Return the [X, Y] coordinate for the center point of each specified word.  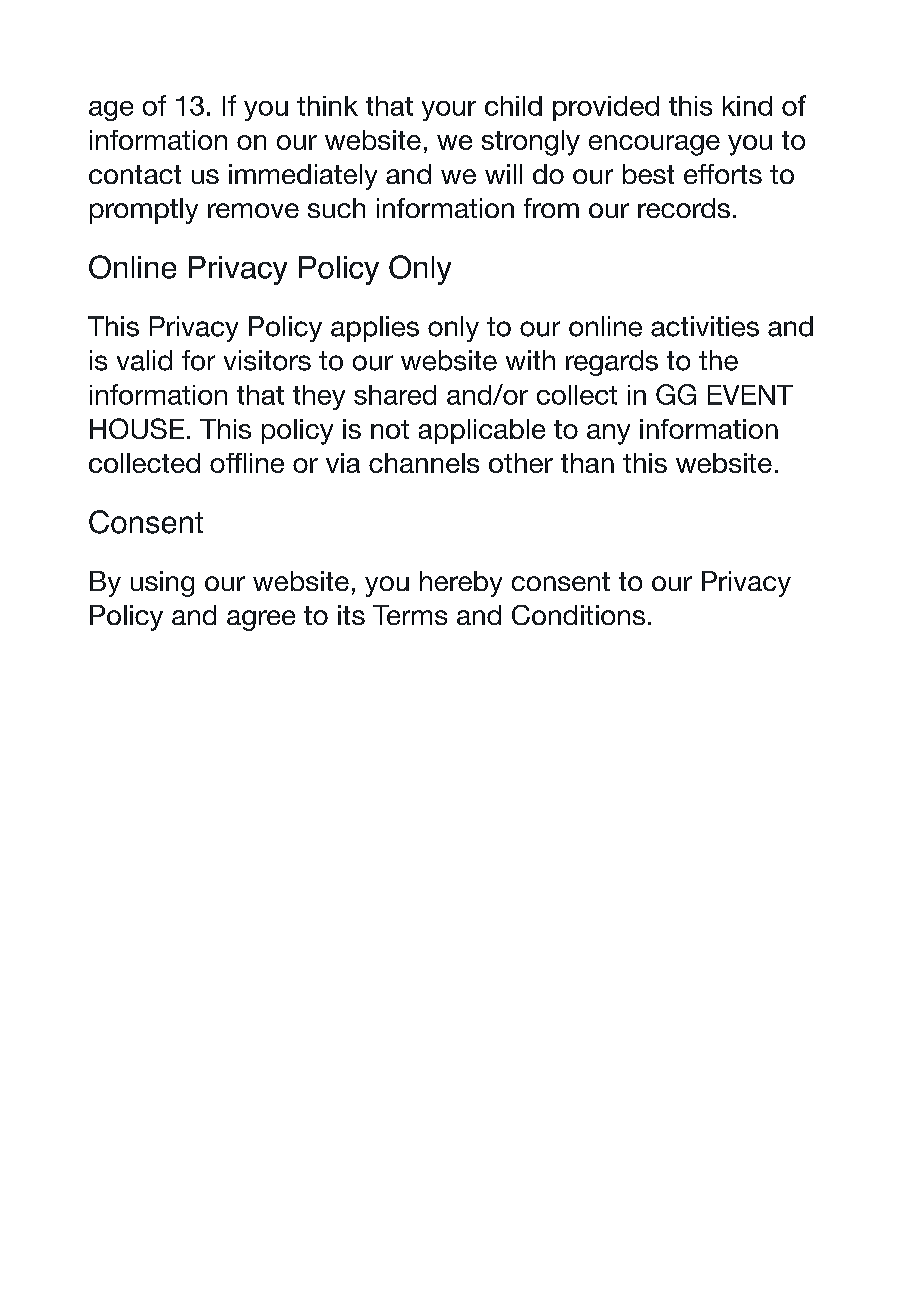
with [530, 360]
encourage [654, 145]
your [449, 111]
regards [612, 363]
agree [261, 620]
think [327, 106]
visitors [267, 360]
